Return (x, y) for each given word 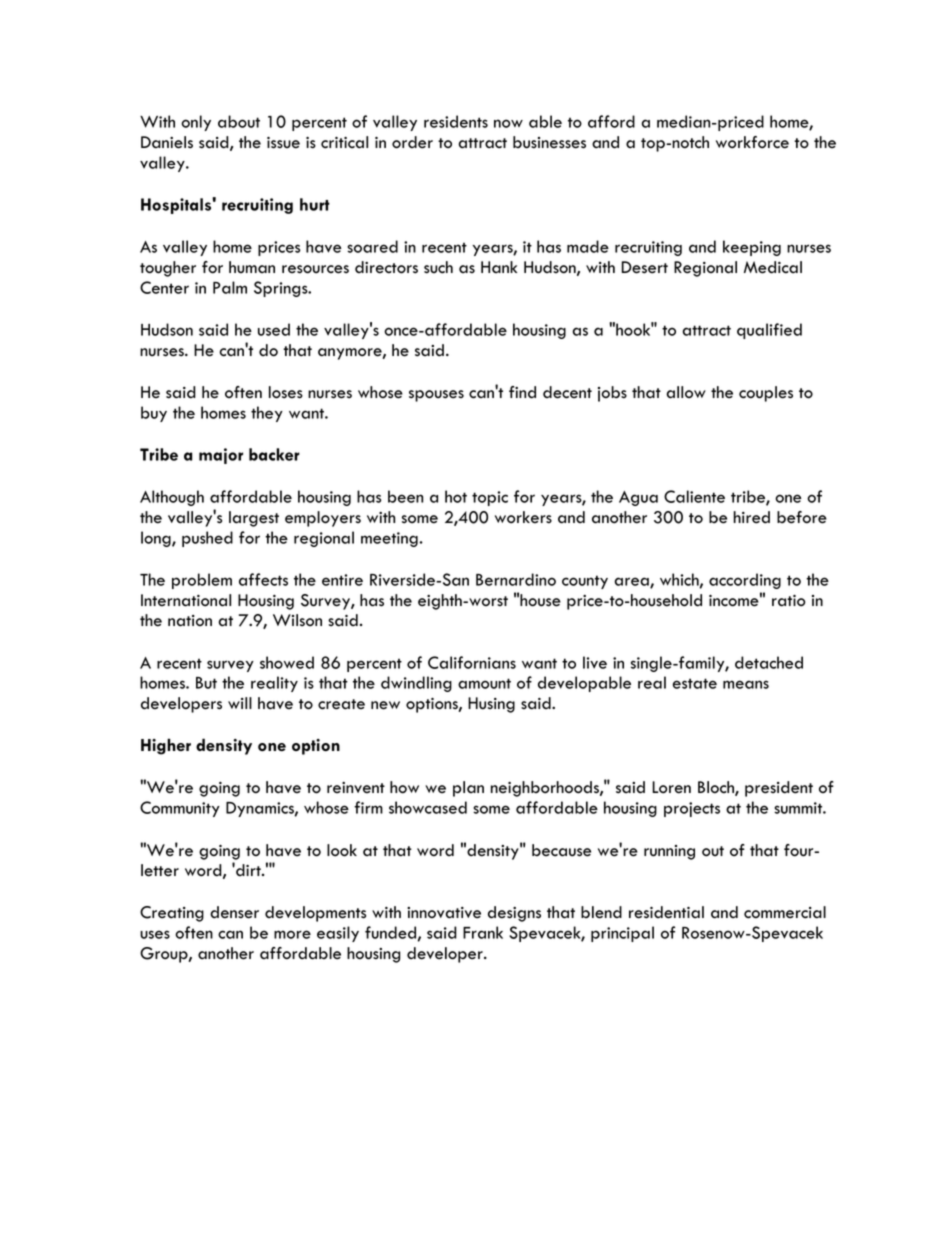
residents (456, 121)
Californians (472, 662)
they (267, 414)
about (239, 121)
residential (666, 912)
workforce (752, 142)
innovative (444, 913)
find (522, 392)
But (206, 683)
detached (769, 662)
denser (234, 912)
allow (686, 392)
